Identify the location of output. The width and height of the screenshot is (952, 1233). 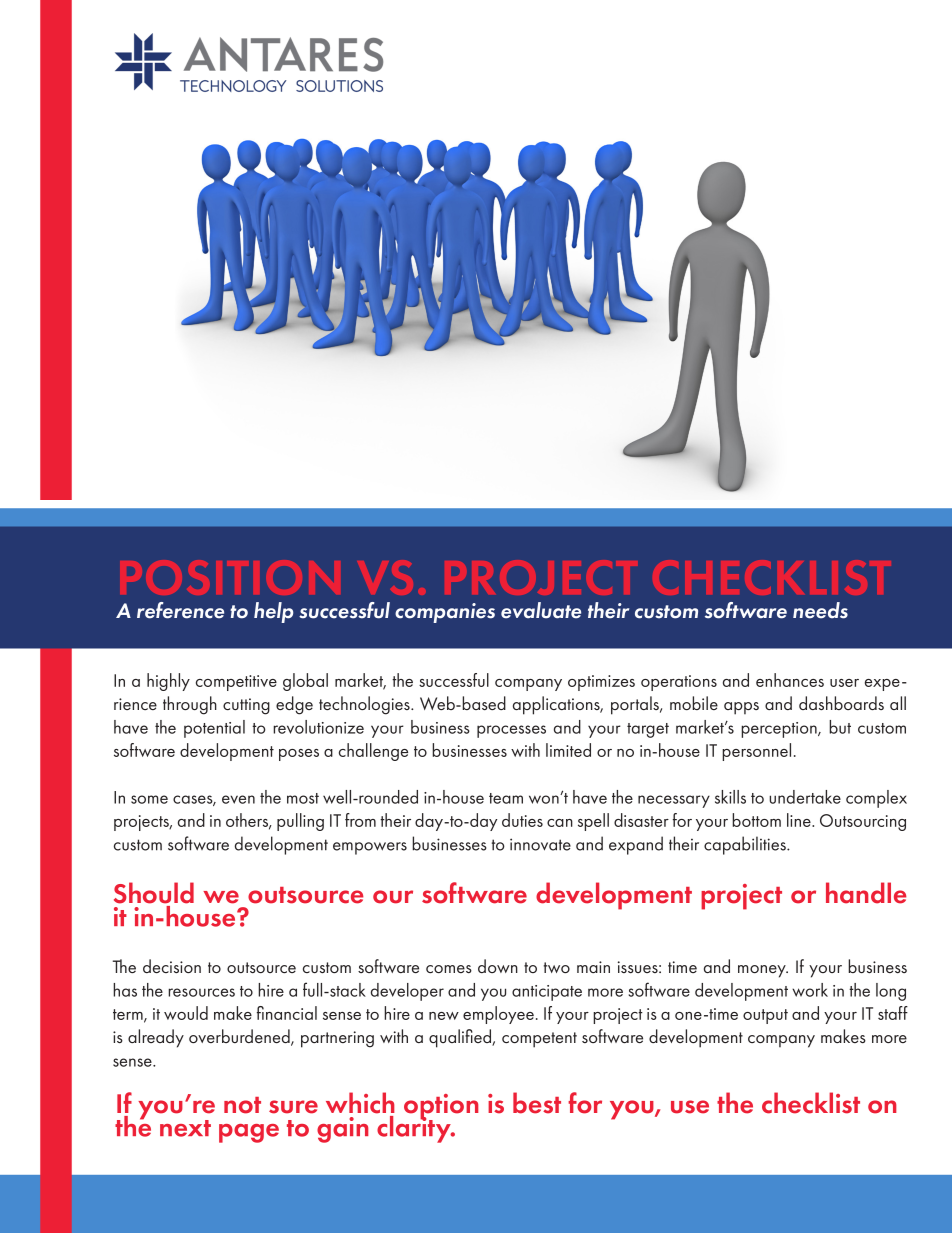
(765, 1016).
